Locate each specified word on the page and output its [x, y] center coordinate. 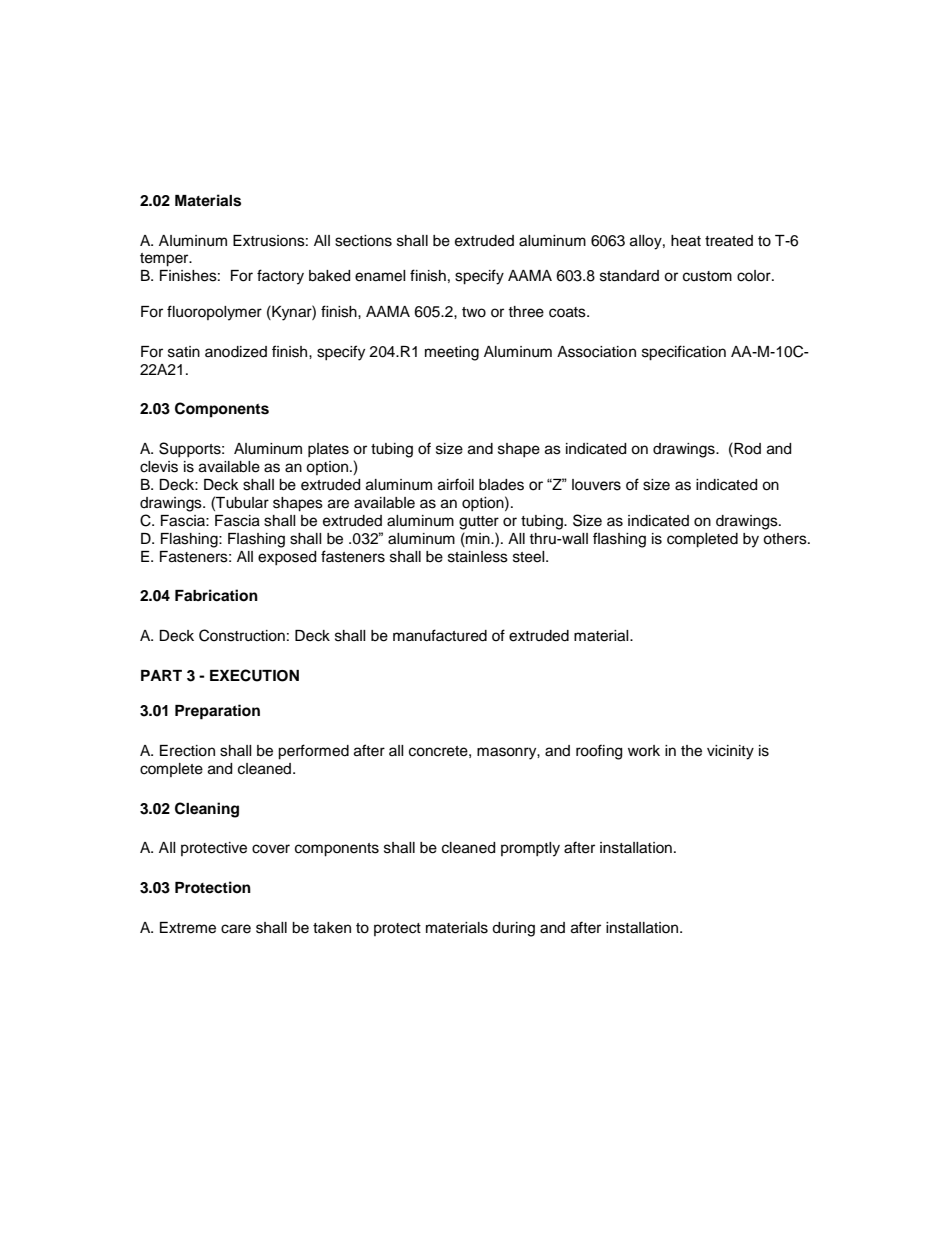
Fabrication [216, 595]
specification [684, 353]
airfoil [456, 484]
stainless [478, 557]
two [474, 312]
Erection [187, 751]
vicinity [730, 752]
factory [280, 277]
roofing [599, 752]
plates [328, 450]
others [786, 539]
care [236, 929]
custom [707, 276]
